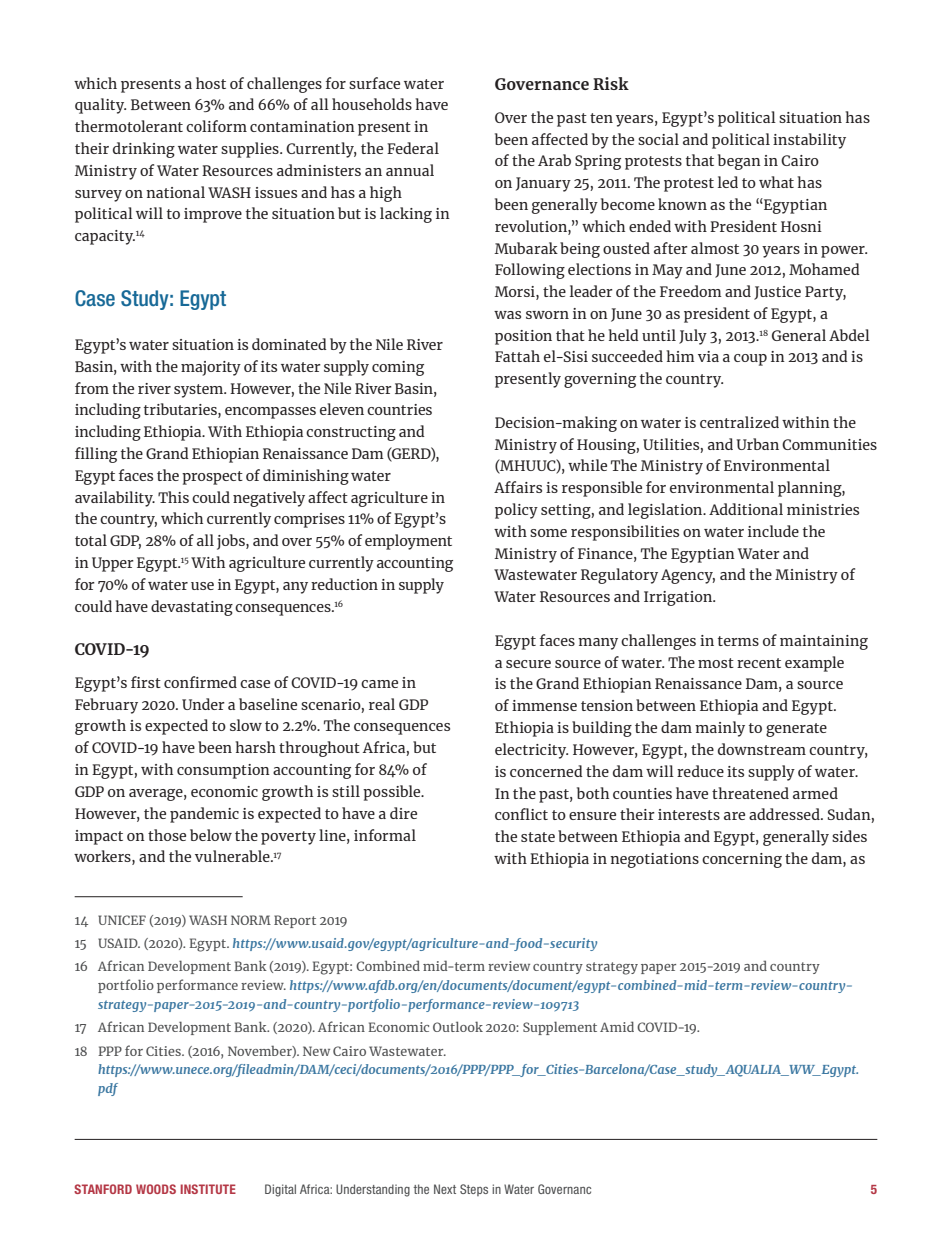 The height and width of the image is (1233, 952). Describe the element at coordinates (538, 837) in the image. I see `state` at that location.
